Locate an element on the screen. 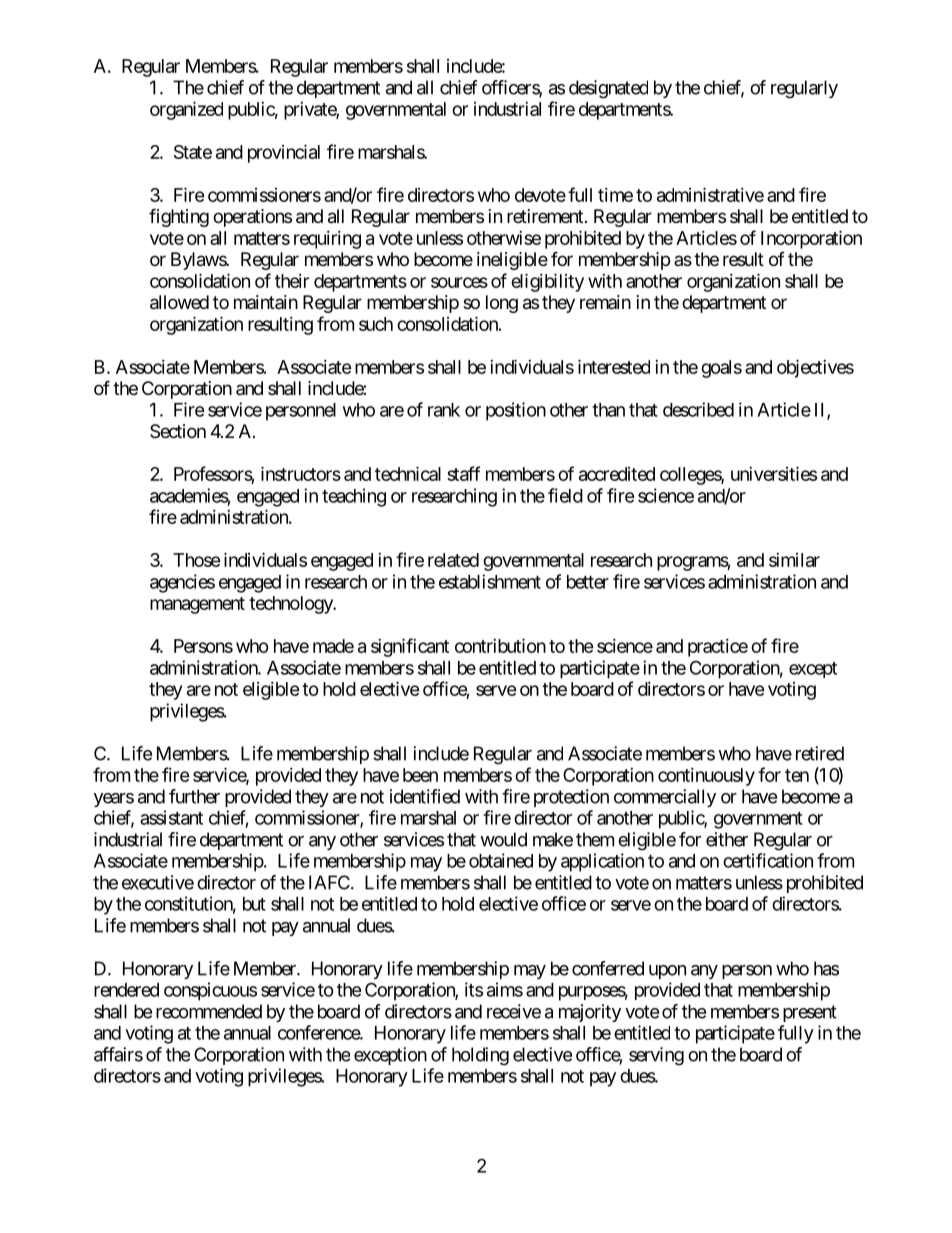 This screenshot has width=952, height=1233. retirement is located at coordinates (545, 216).
